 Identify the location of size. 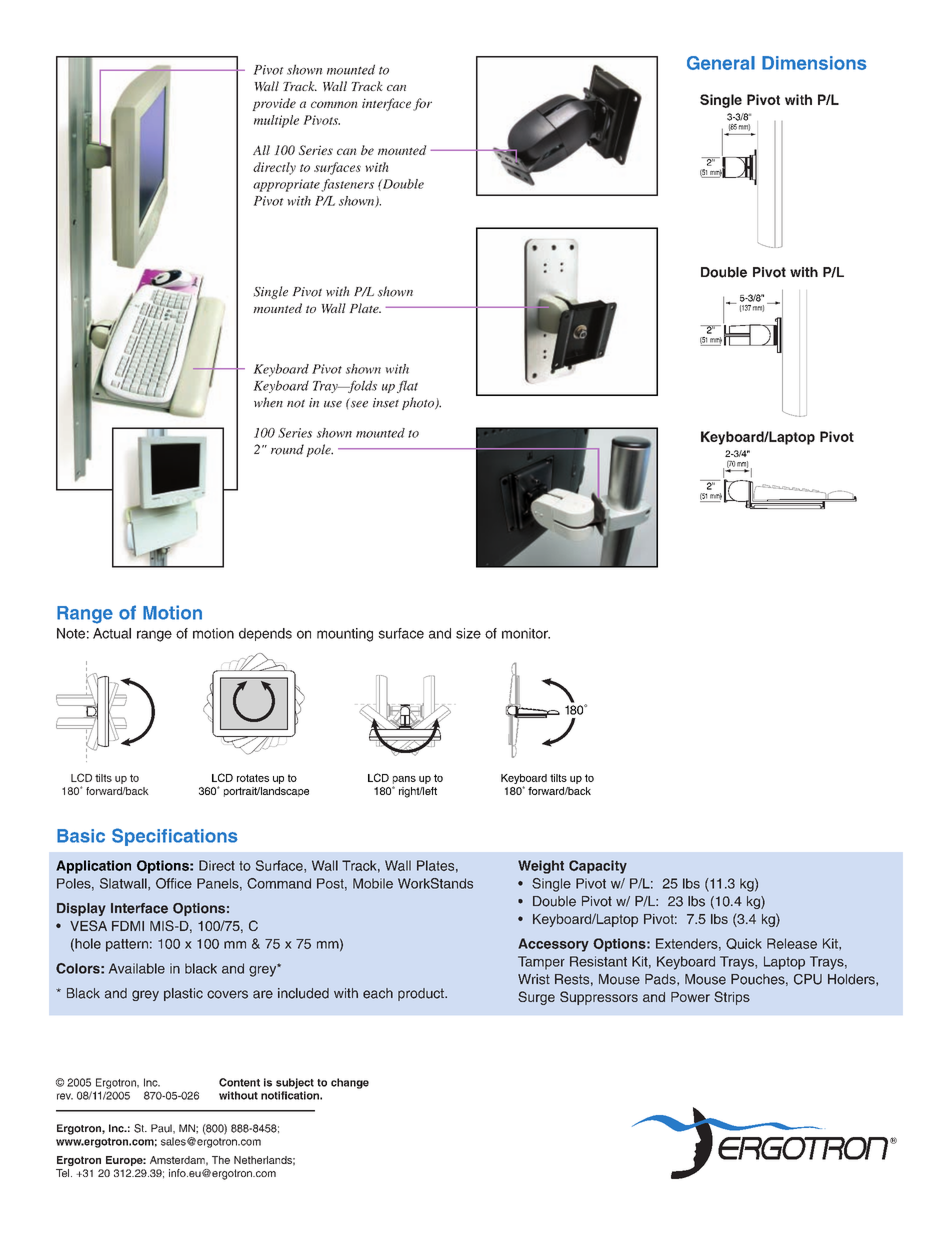
(468, 633).
